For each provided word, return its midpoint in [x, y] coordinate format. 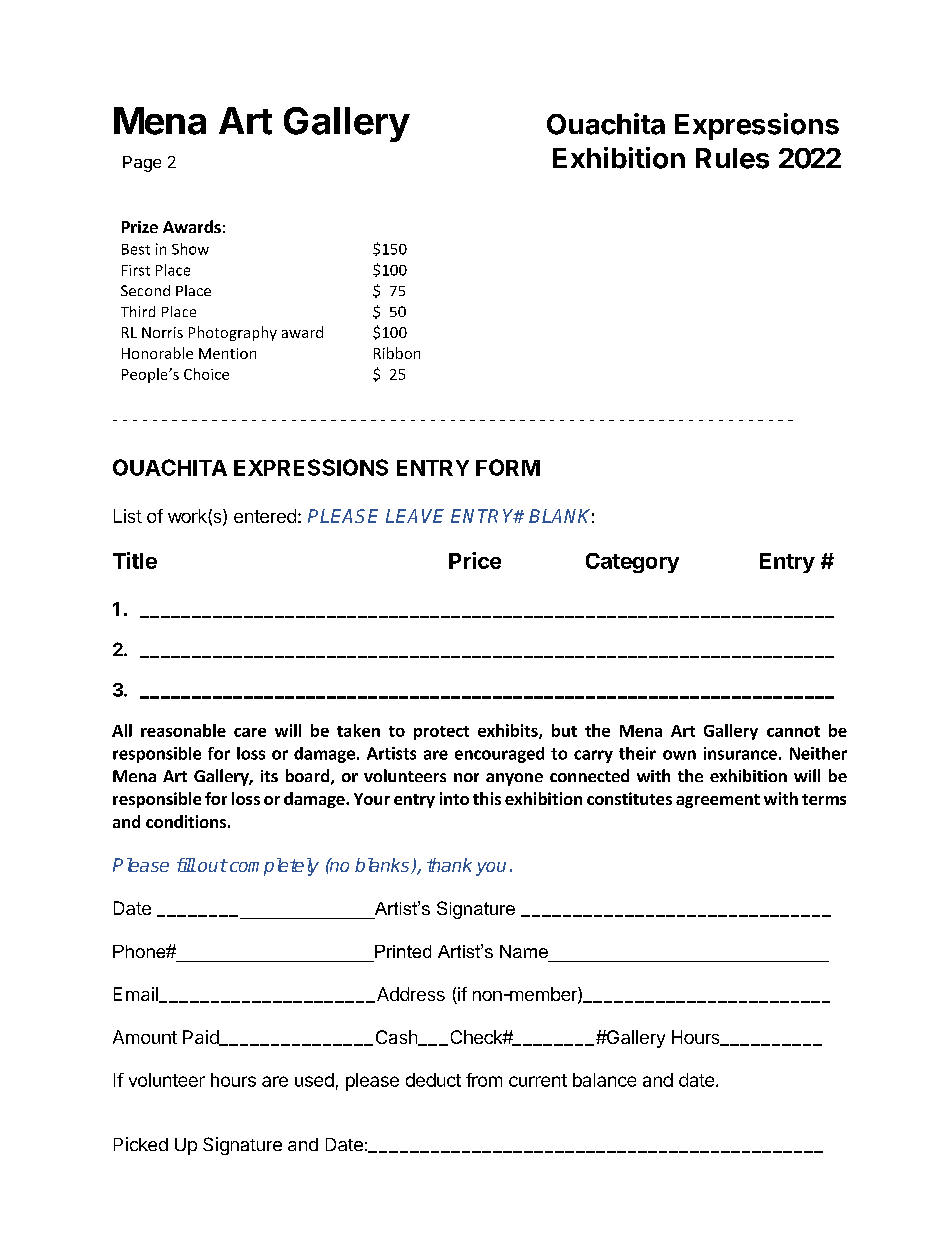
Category [632, 563]
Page [142, 164]
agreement [718, 801]
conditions [186, 821]
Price [475, 560]
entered [265, 516]
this [487, 798]
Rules [732, 158]
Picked [141, 1144]
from [484, 1080]
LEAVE [415, 516]
